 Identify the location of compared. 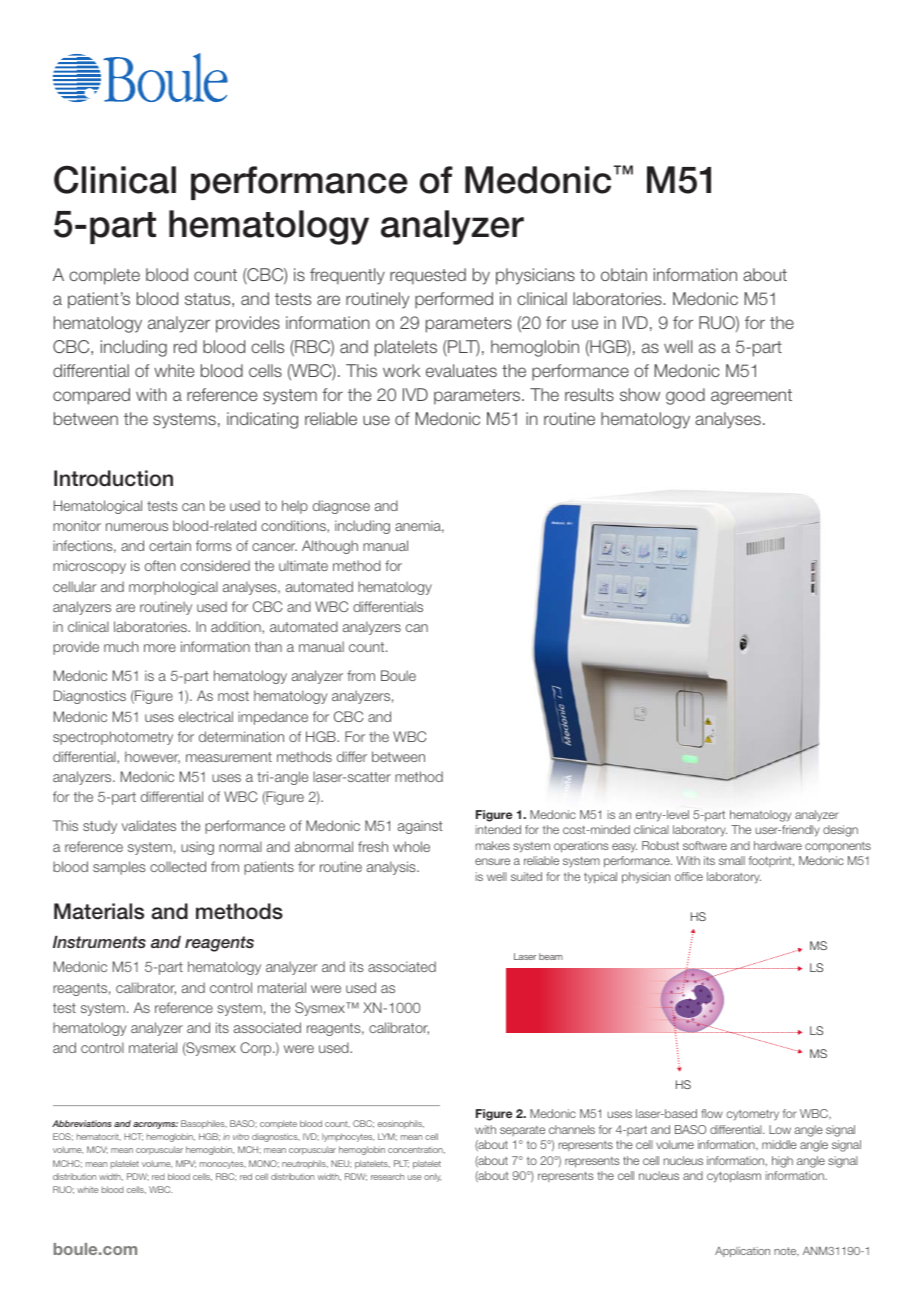
(91, 396).
